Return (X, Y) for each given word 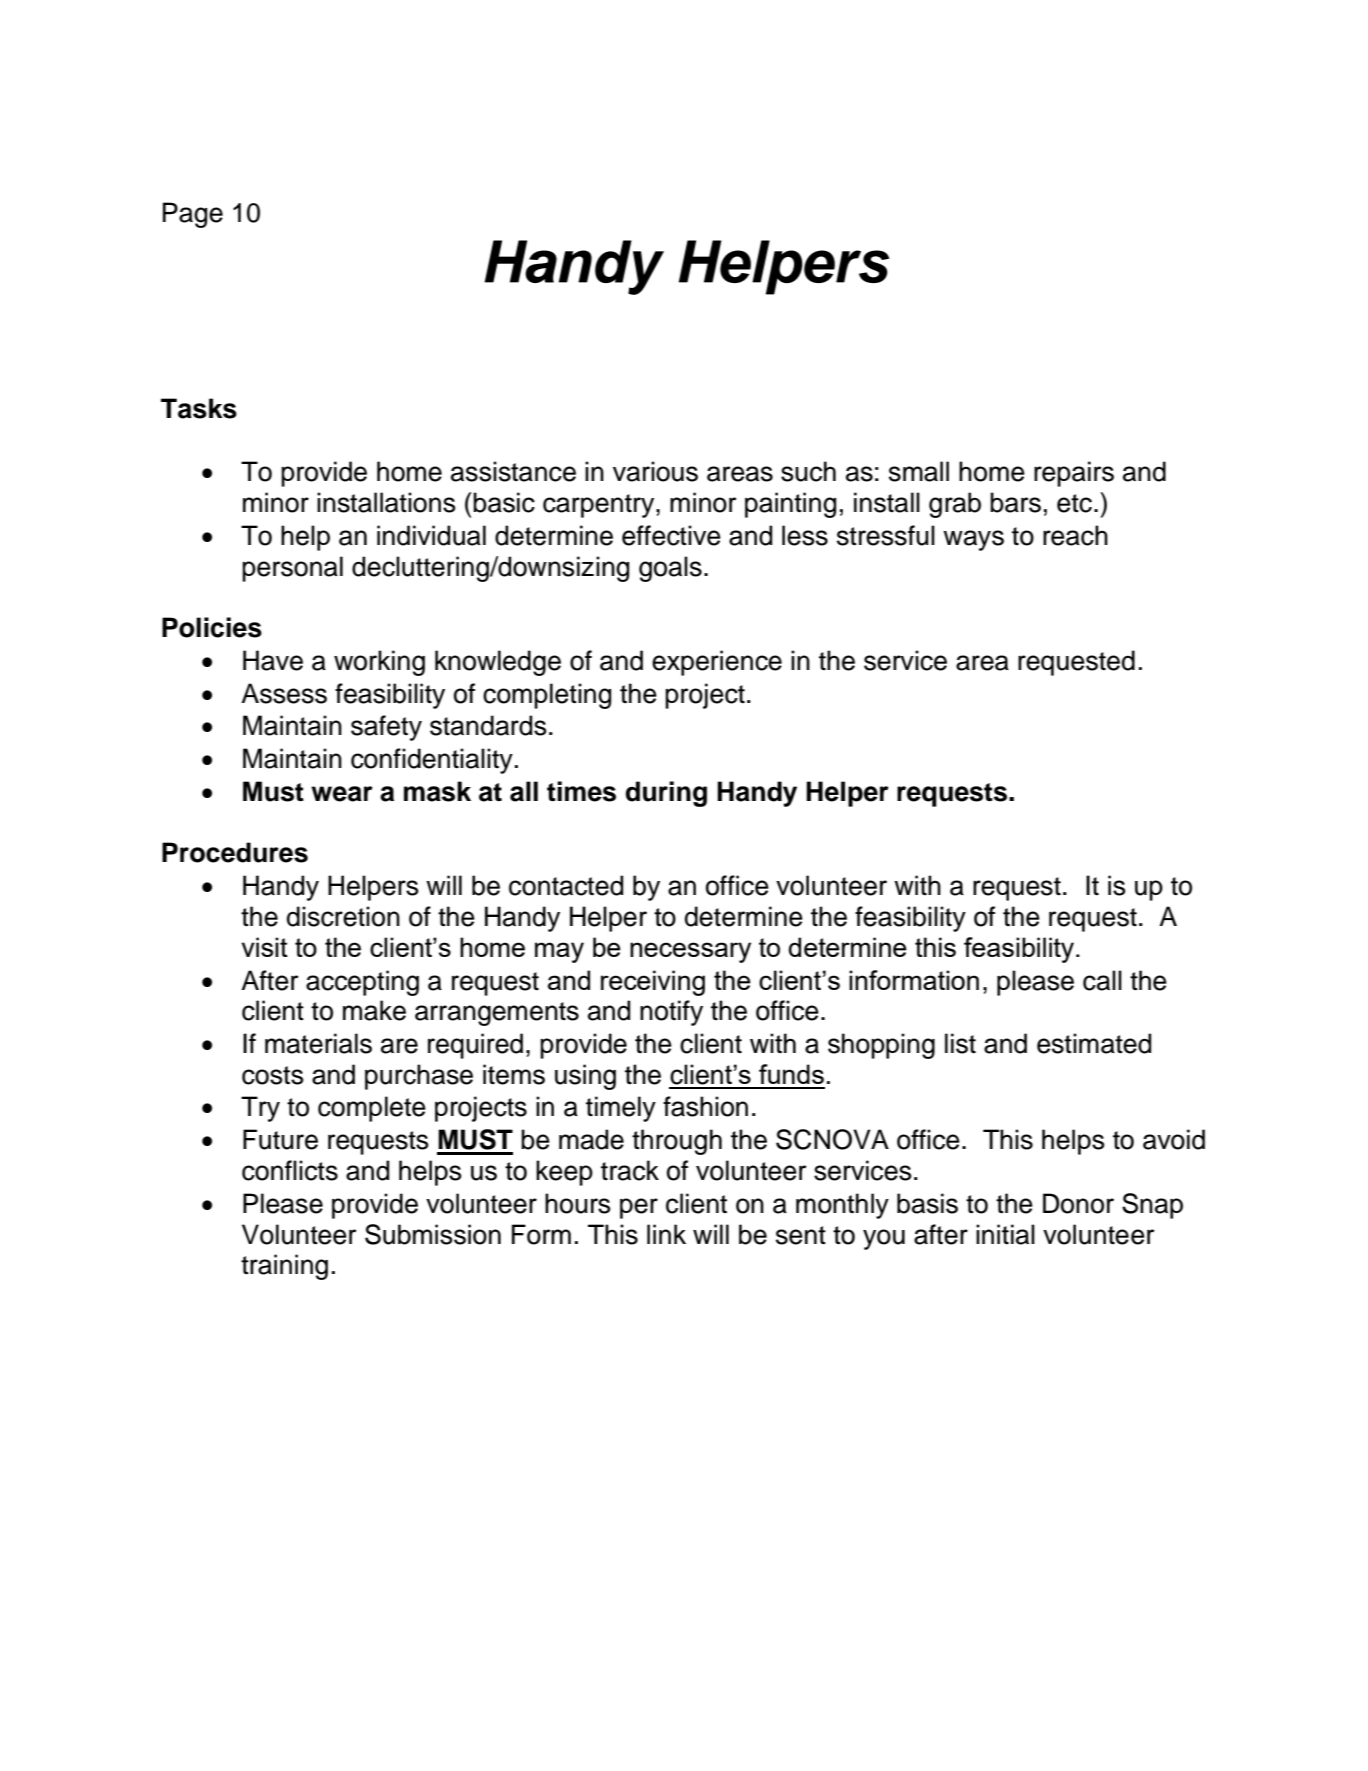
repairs (1074, 474)
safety (386, 728)
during (666, 794)
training (284, 1267)
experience (717, 663)
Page (193, 215)
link (666, 1234)
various (655, 471)
